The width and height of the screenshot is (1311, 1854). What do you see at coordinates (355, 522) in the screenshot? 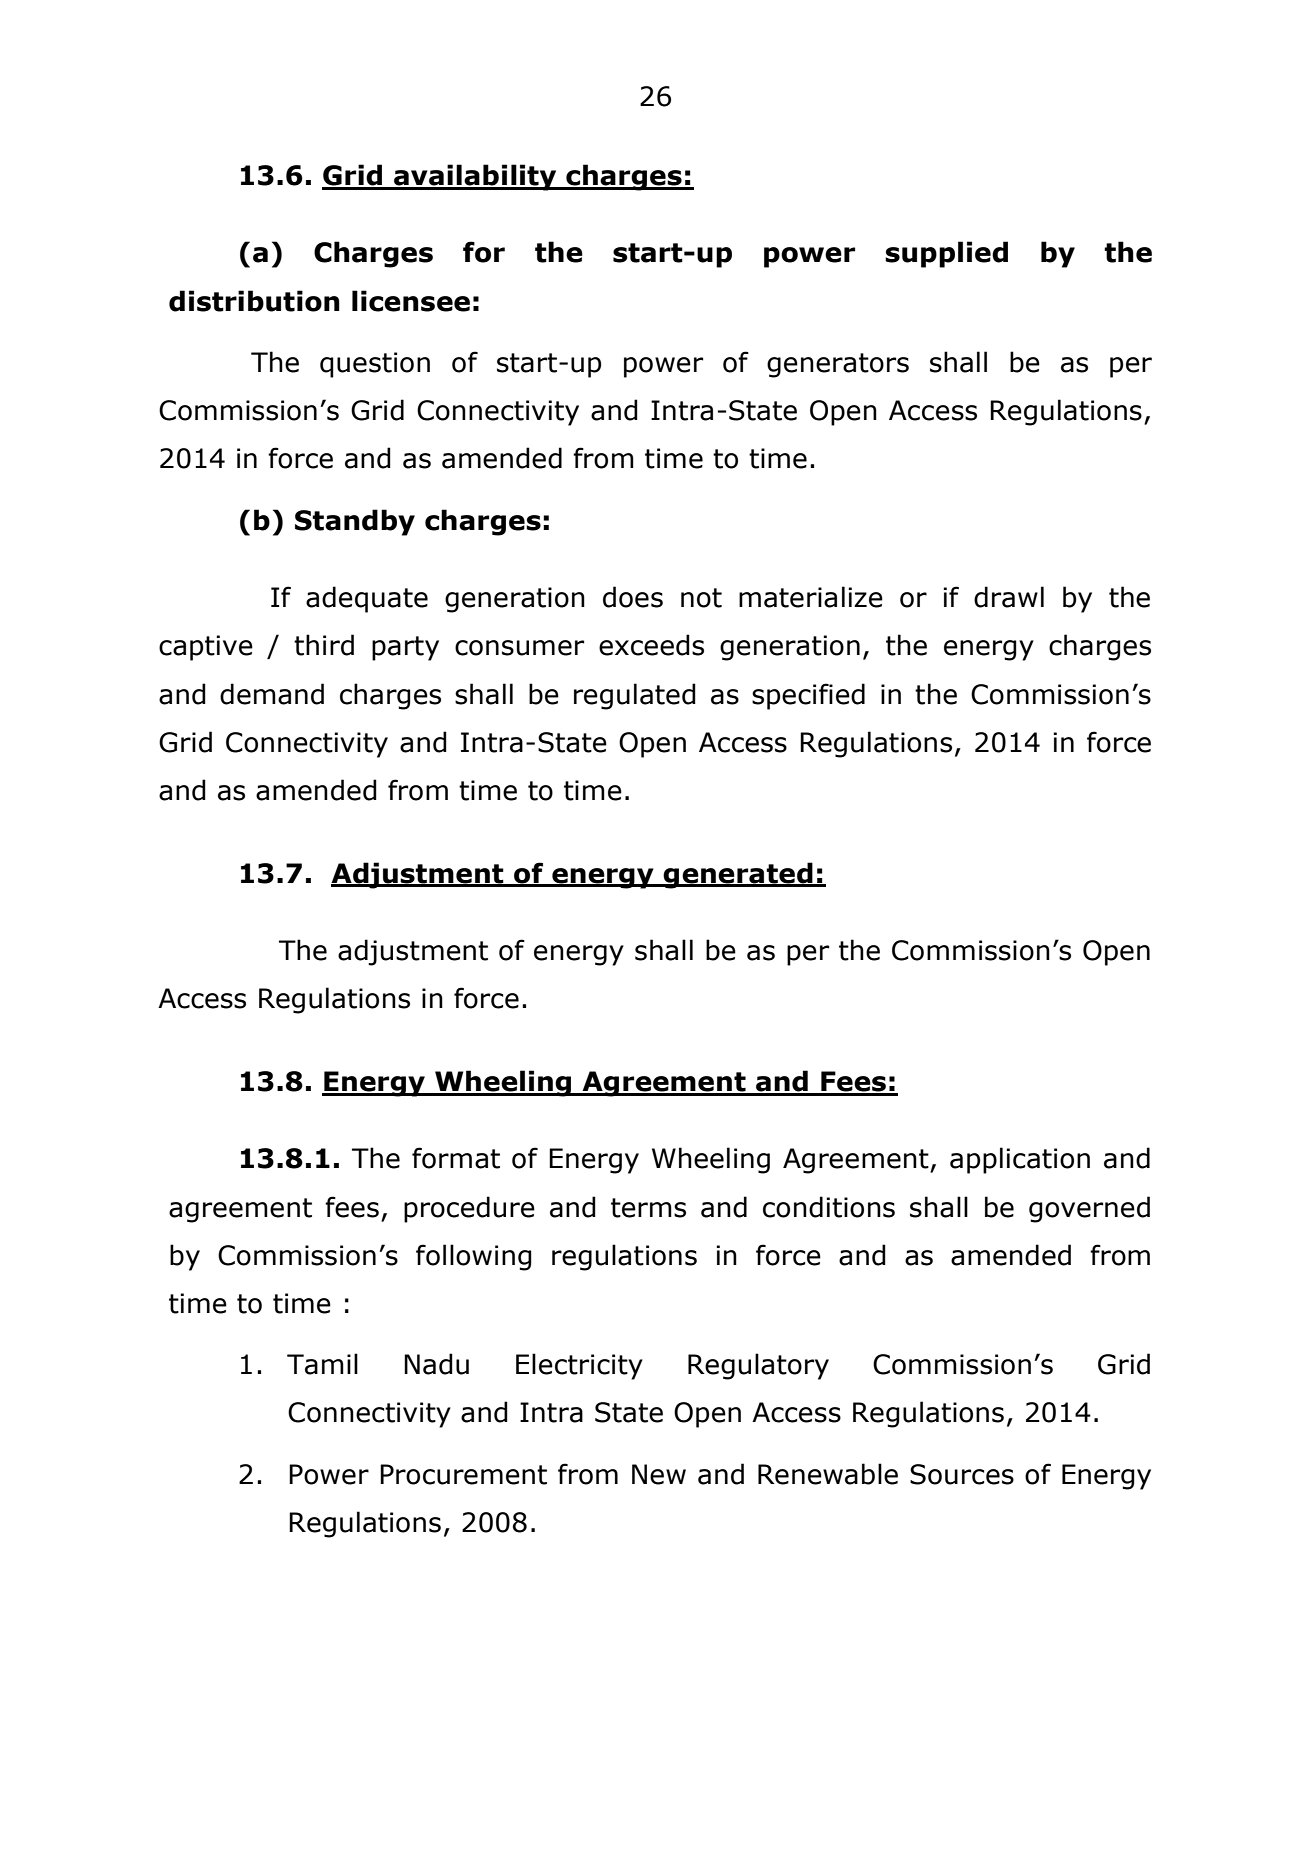
I see `Standby` at bounding box center [355, 522].
